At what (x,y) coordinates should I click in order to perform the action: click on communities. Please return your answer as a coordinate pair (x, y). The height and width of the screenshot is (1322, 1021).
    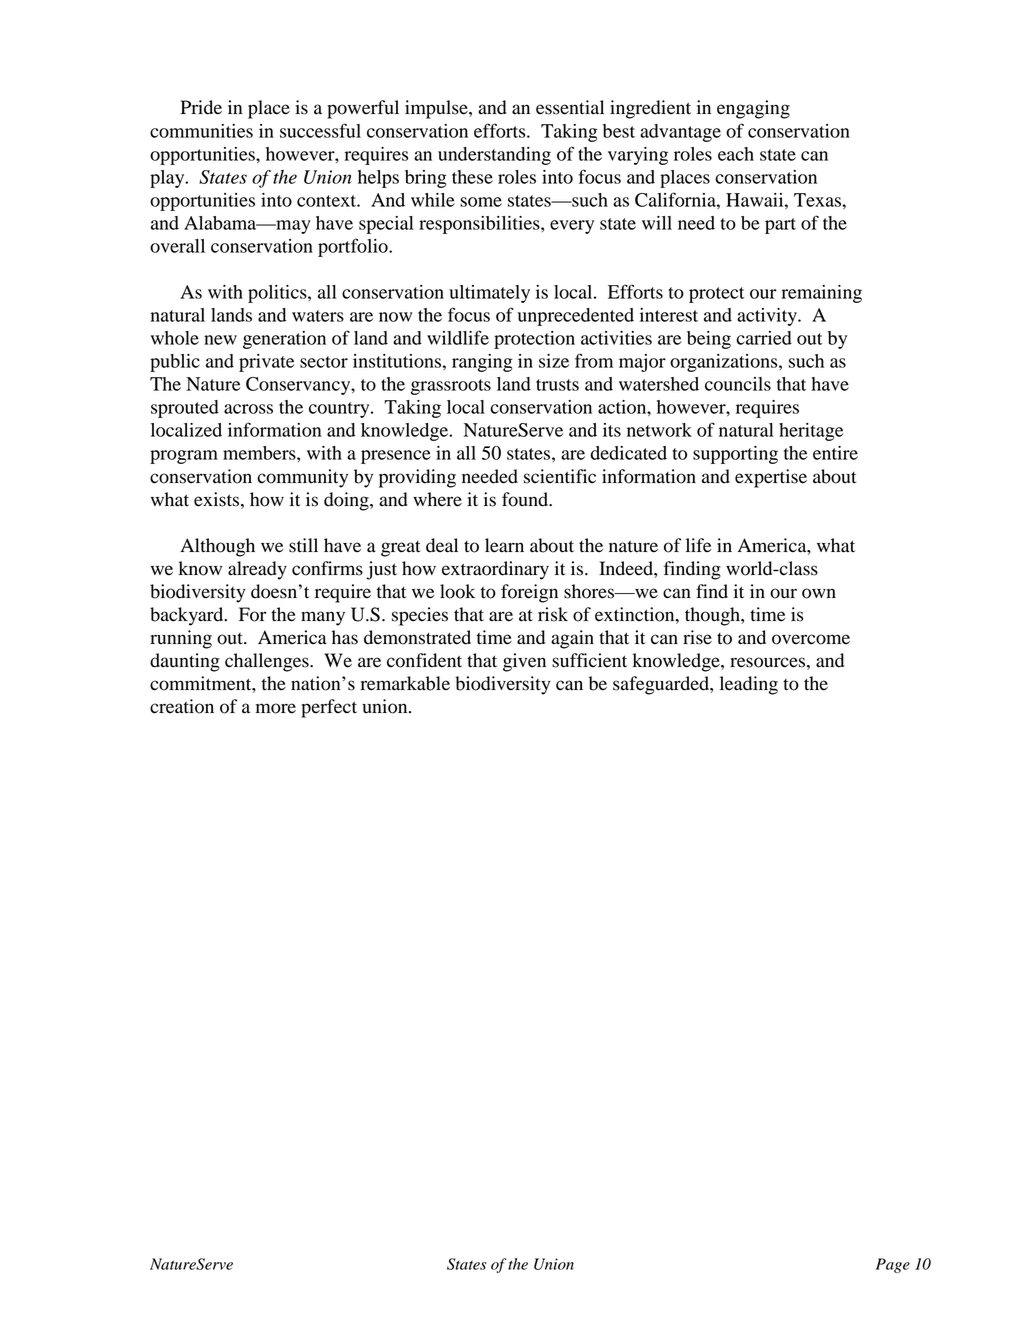
    Looking at the image, I should click on (201, 131).
